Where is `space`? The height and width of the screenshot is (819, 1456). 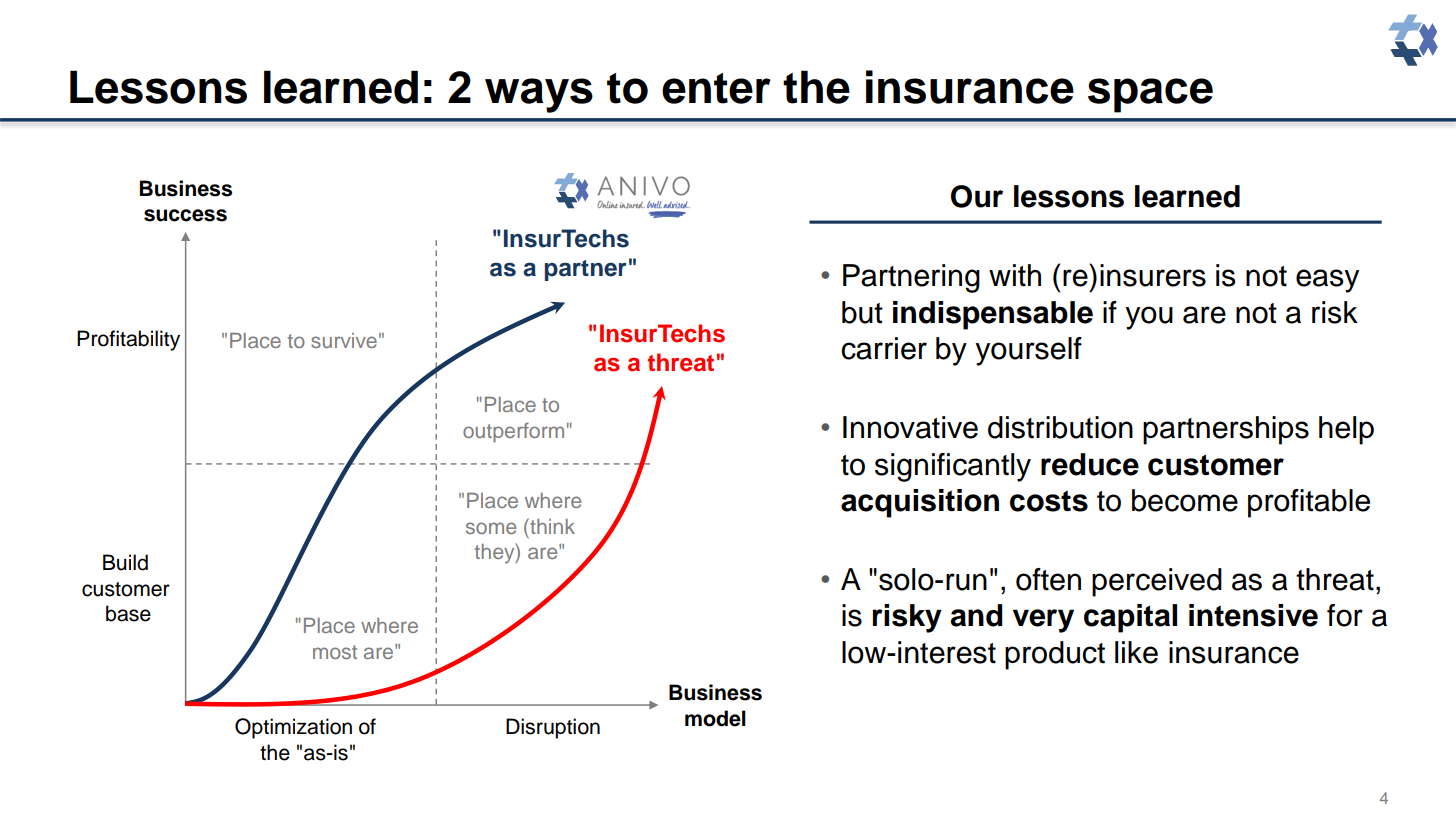
space is located at coordinates (1150, 95).
